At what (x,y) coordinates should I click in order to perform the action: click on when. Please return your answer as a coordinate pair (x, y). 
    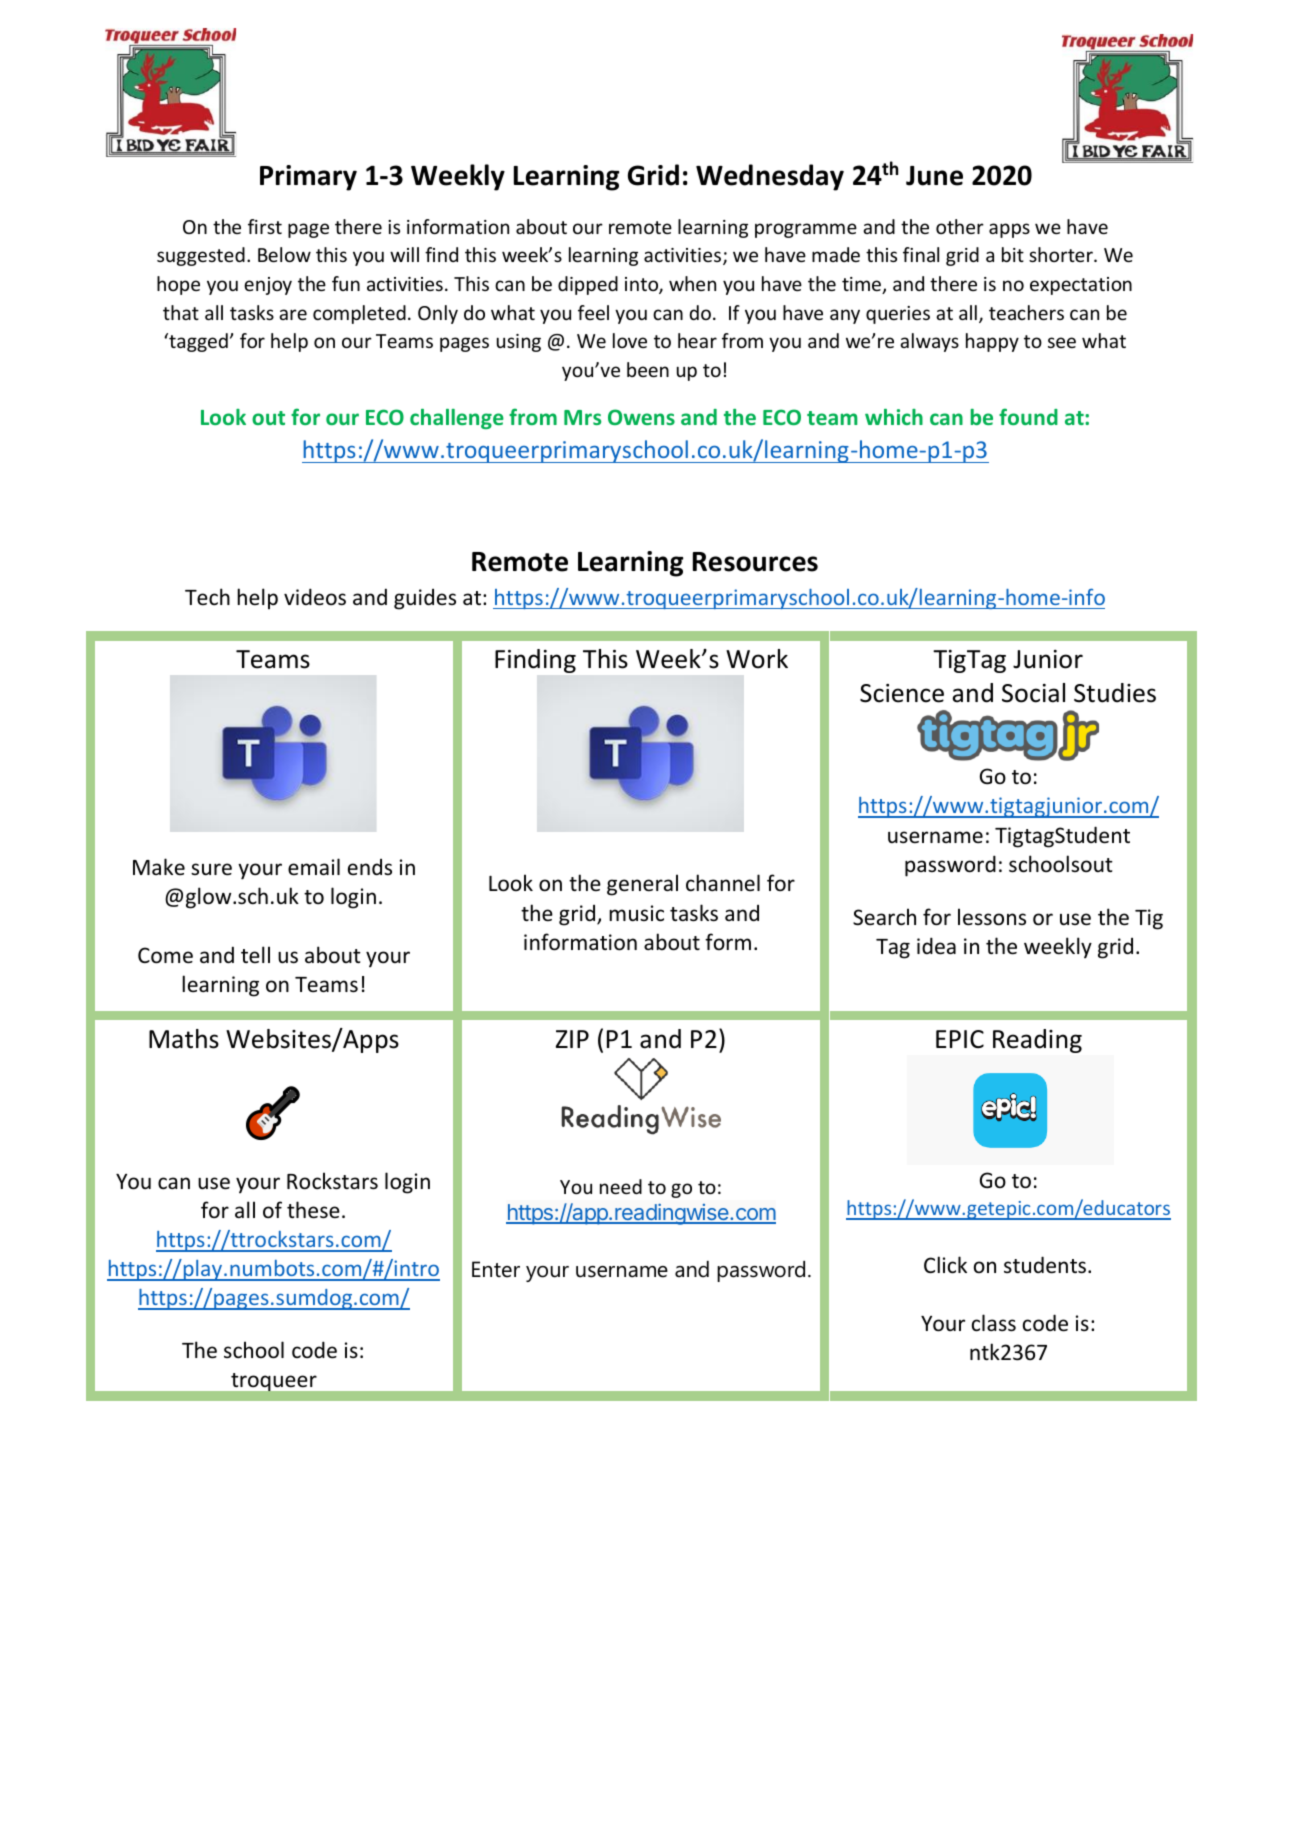
    Looking at the image, I should click on (692, 283).
